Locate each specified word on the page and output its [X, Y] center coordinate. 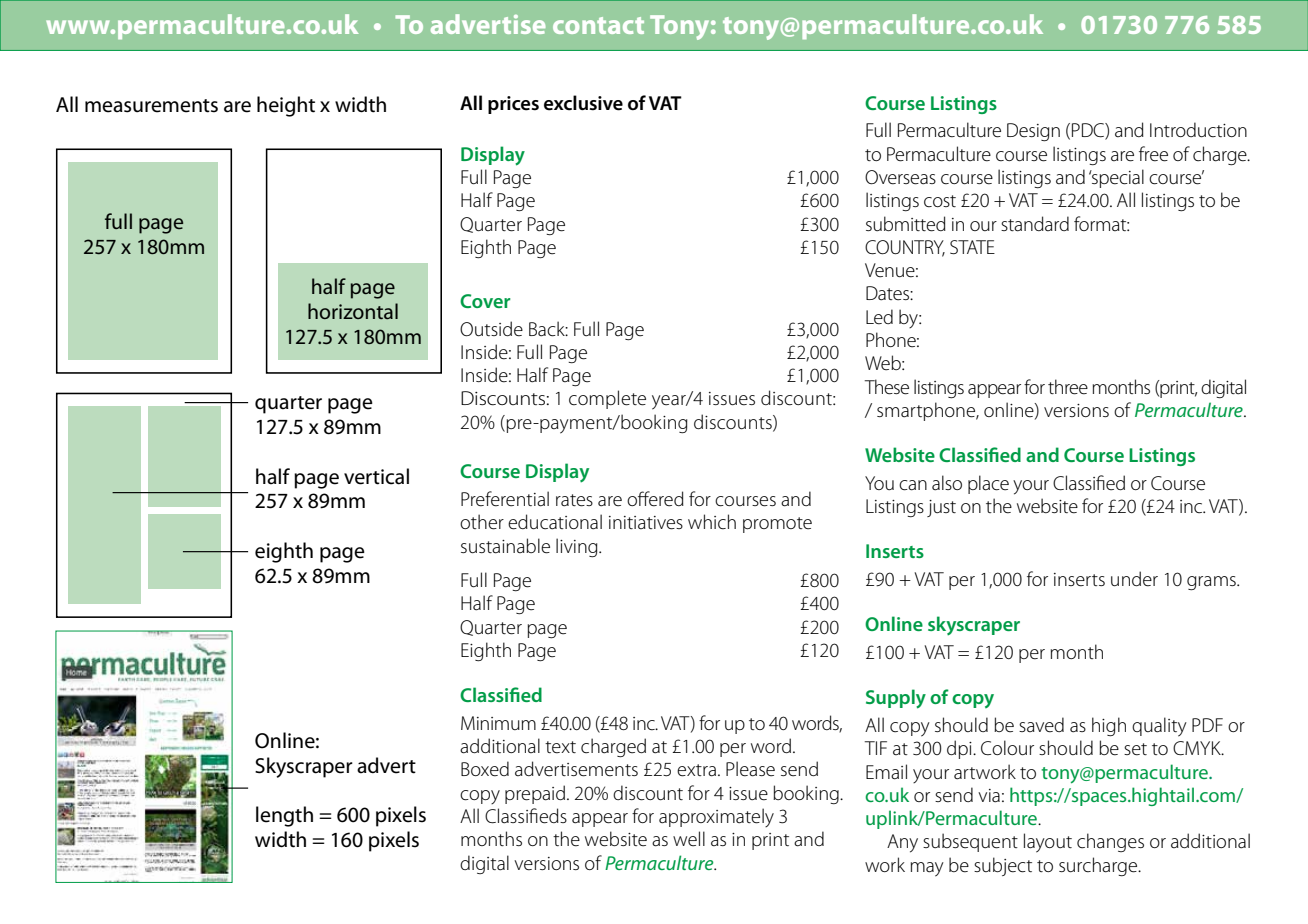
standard [1035, 224]
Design [1033, 132]
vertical [376, 476]
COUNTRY [905, 248]
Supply [896, 699]
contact [598, 25]
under [1134, 579]
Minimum [498, 723]
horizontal [353, 311]
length [284, 816]
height [286, 106]
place [988, 484]
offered [655, 499]
